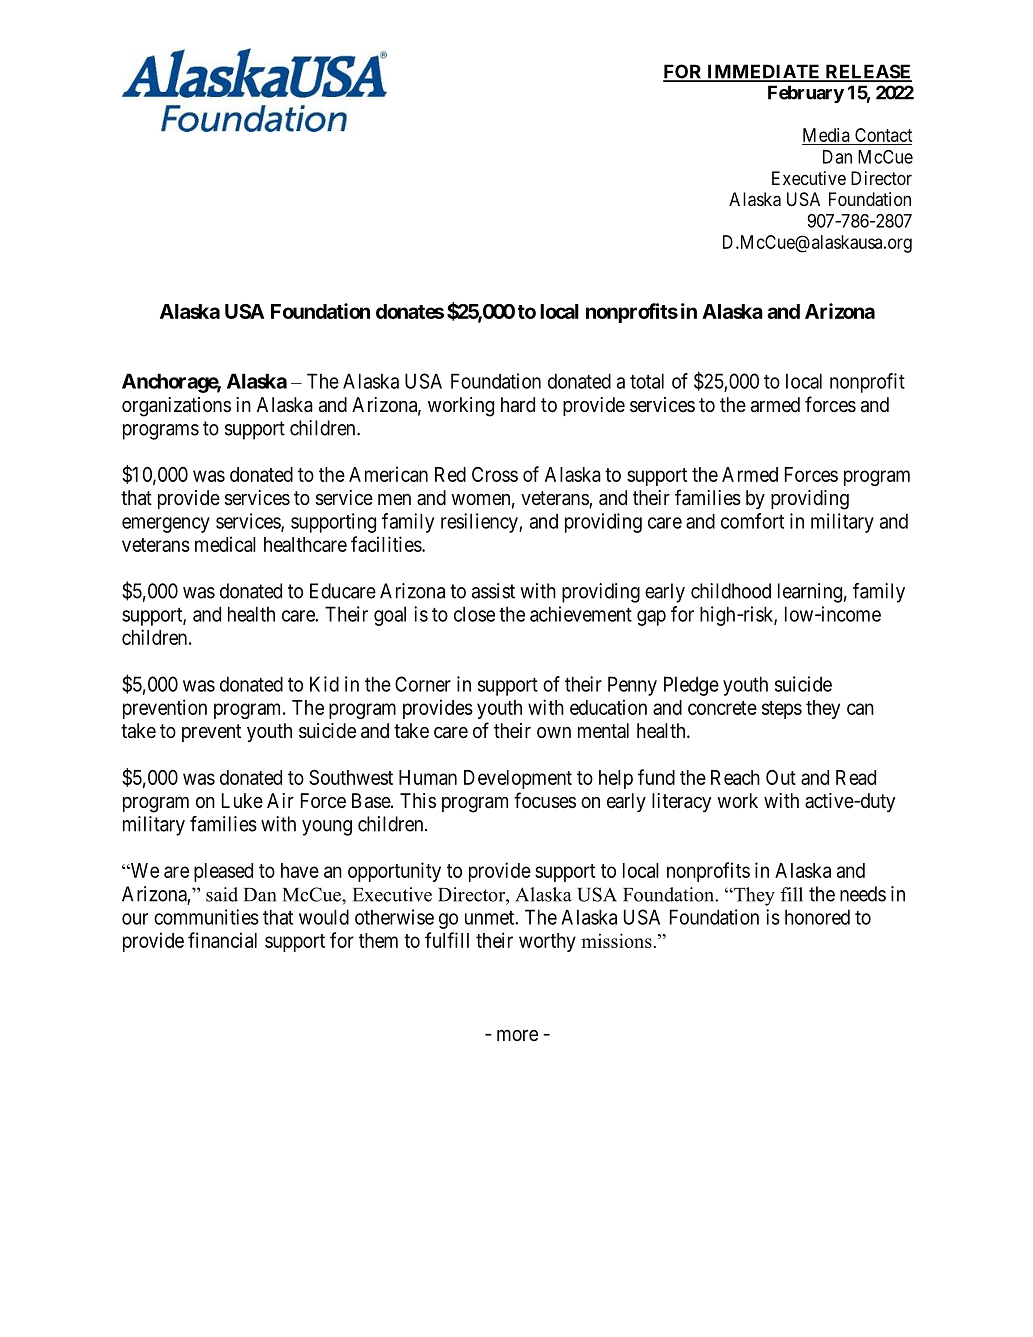  Describe the element at coordinates (867, 72) in the screenshot. I see `RELEASE` at that location.
